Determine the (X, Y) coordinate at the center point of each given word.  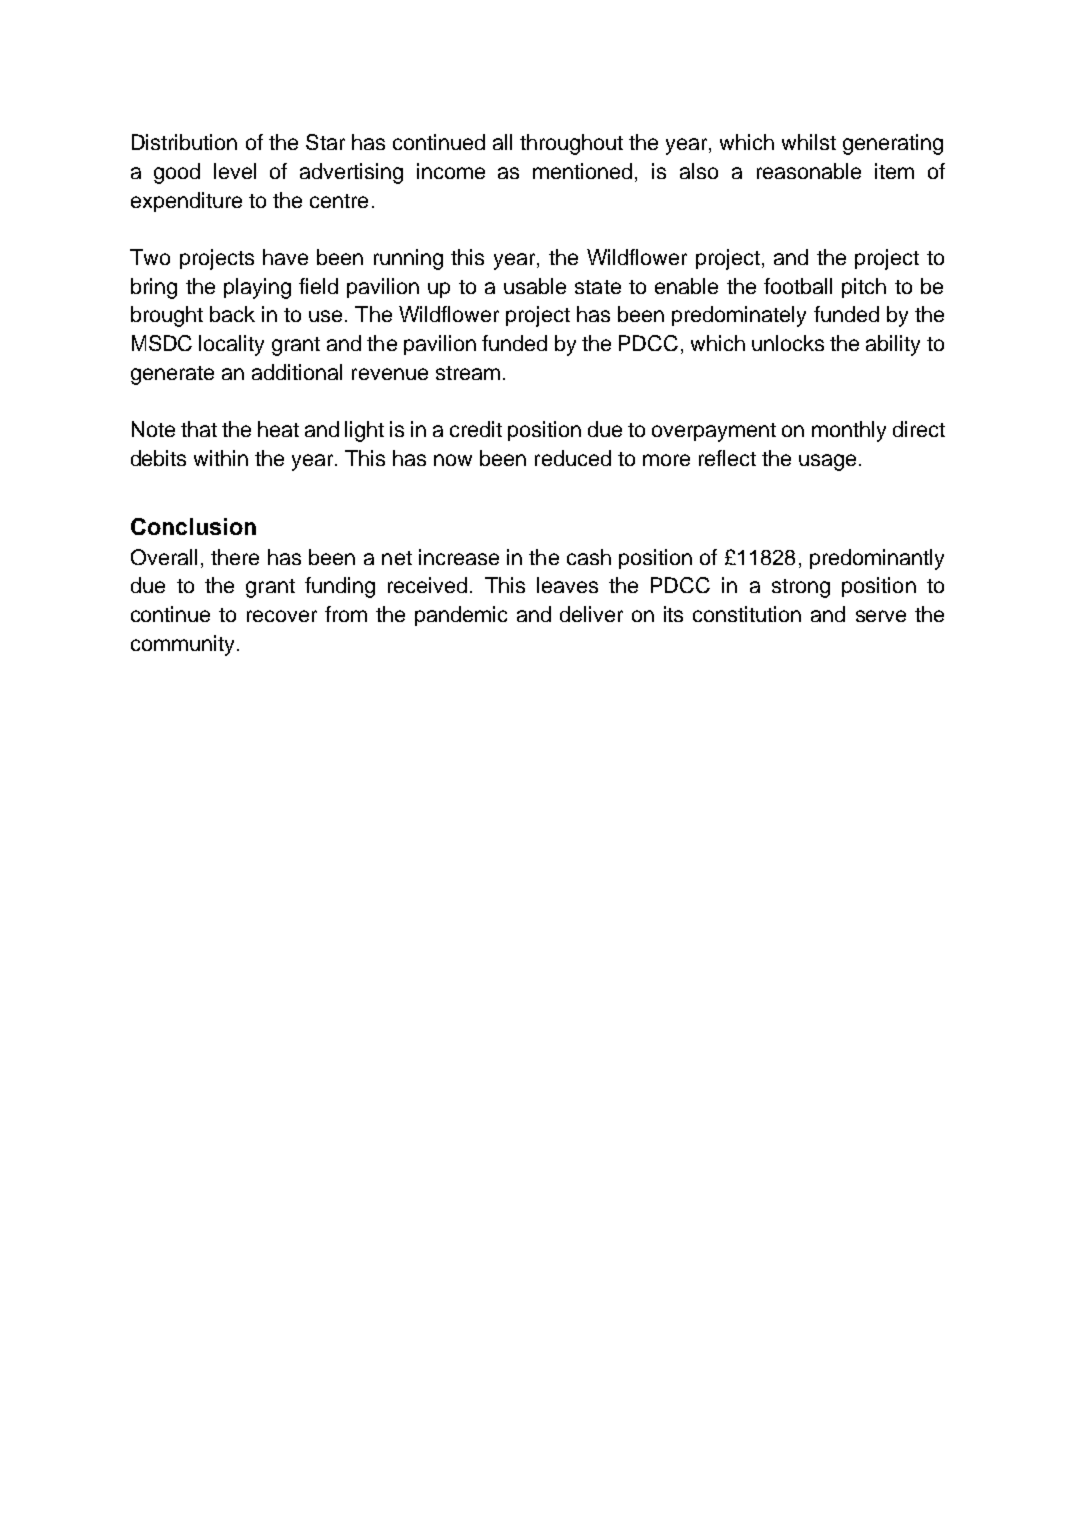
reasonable (809, 171)
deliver (591, 614)
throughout (571, 144)
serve (881, 616)
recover (282, 616)
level (235, 171)
